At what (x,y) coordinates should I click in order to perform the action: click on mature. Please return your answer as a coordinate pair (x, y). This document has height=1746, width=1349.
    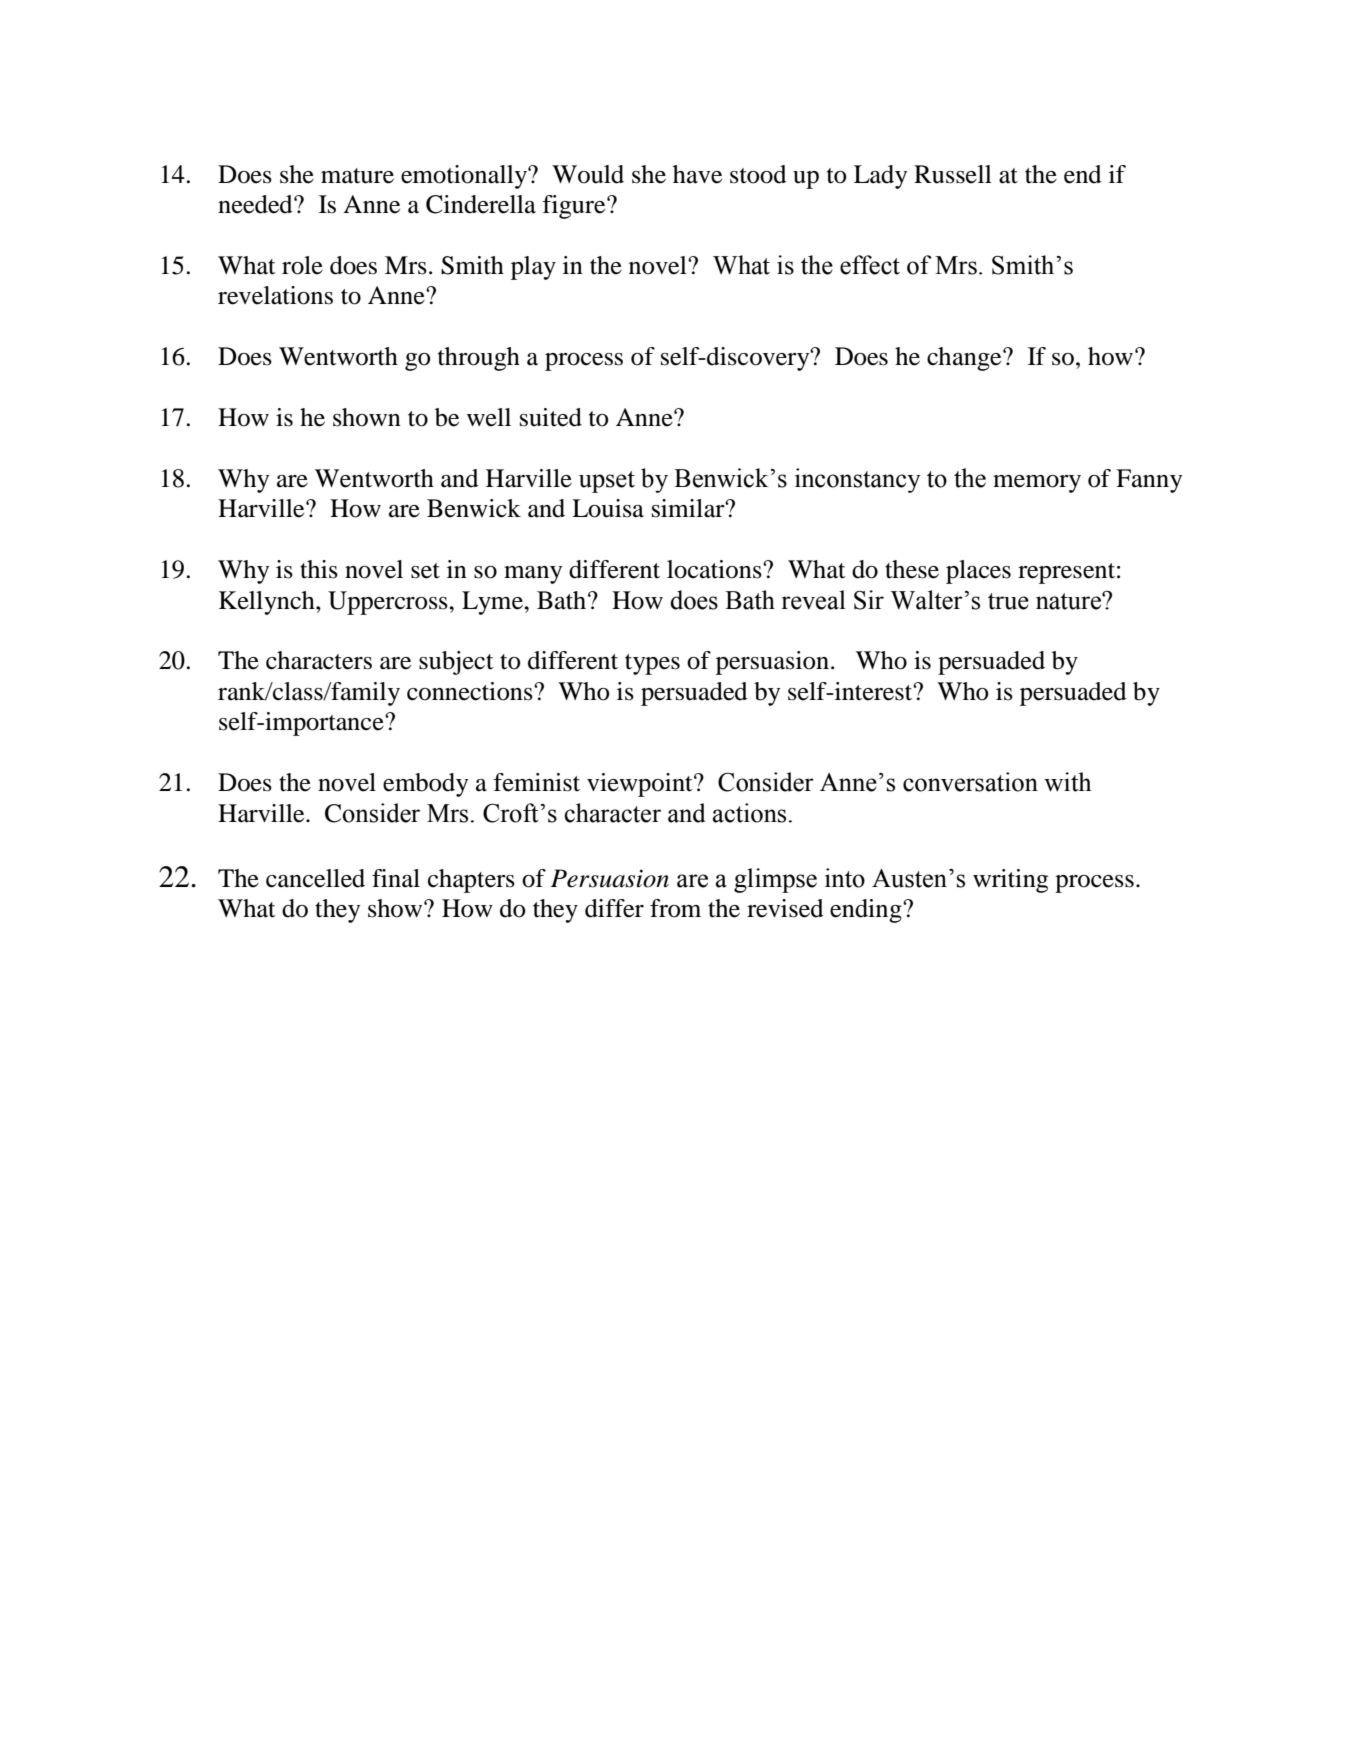
    Looking at the image, I should click on (357, 176).
